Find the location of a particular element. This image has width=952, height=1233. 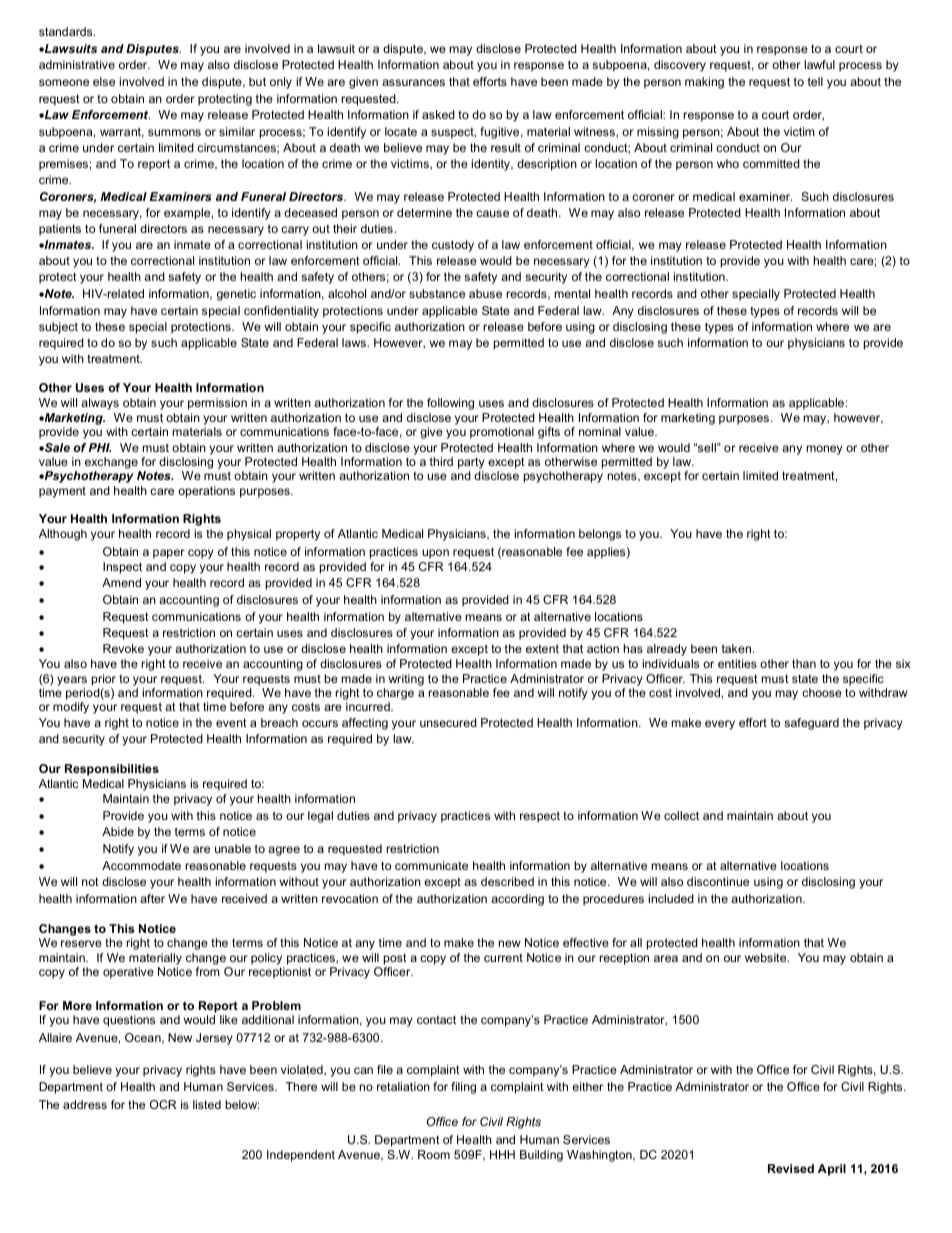

Amend is located at coordinates (121, 582).
